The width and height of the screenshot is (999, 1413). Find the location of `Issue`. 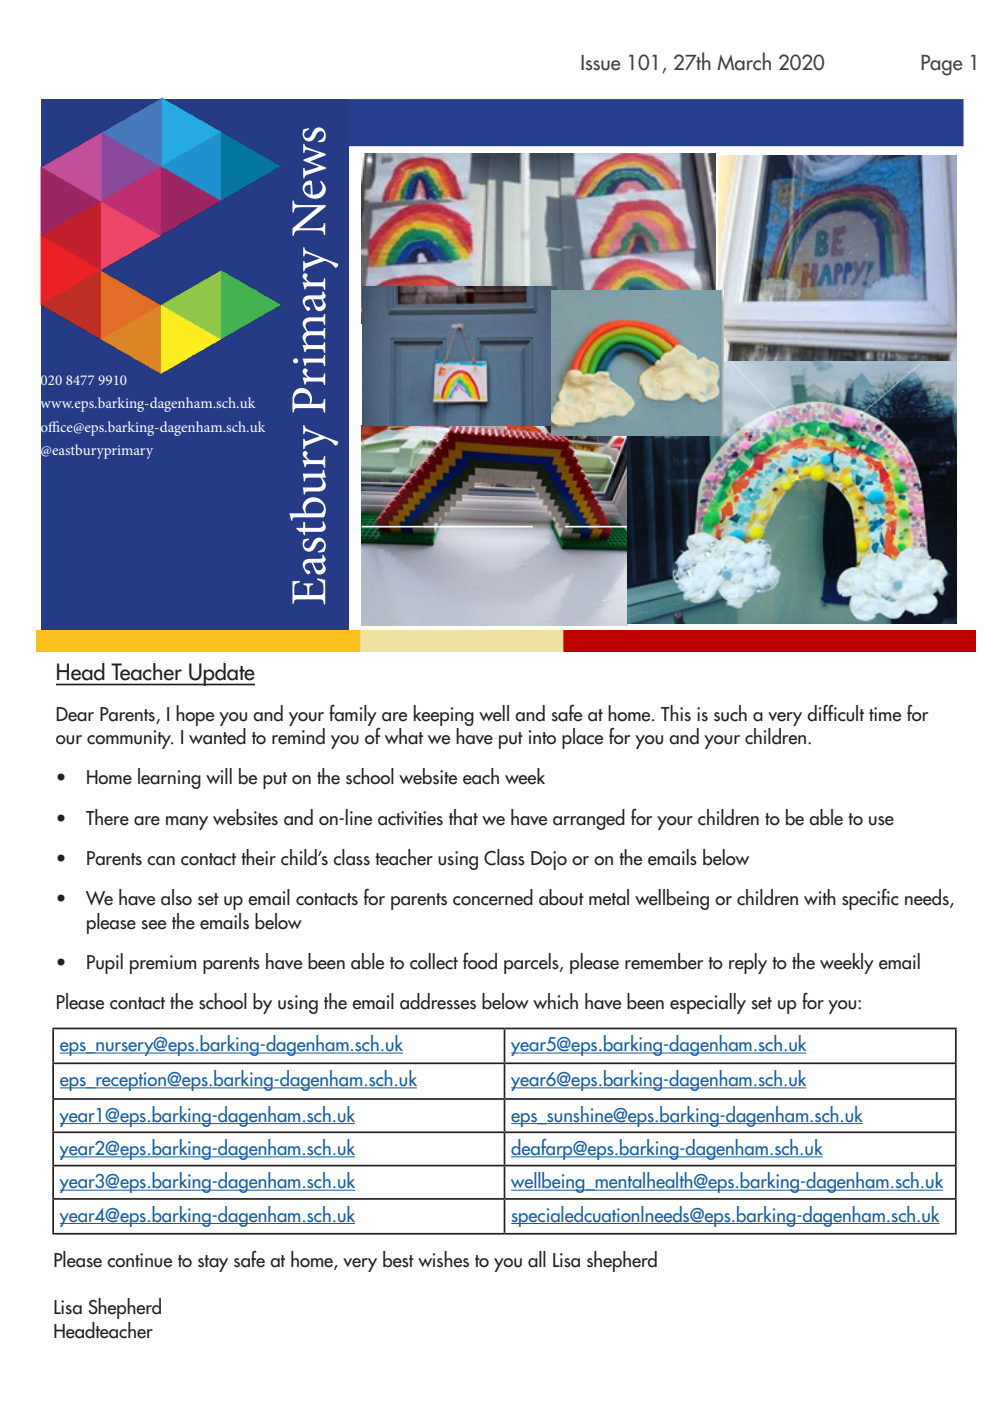

Issue is located at coordinates (600, 63).
